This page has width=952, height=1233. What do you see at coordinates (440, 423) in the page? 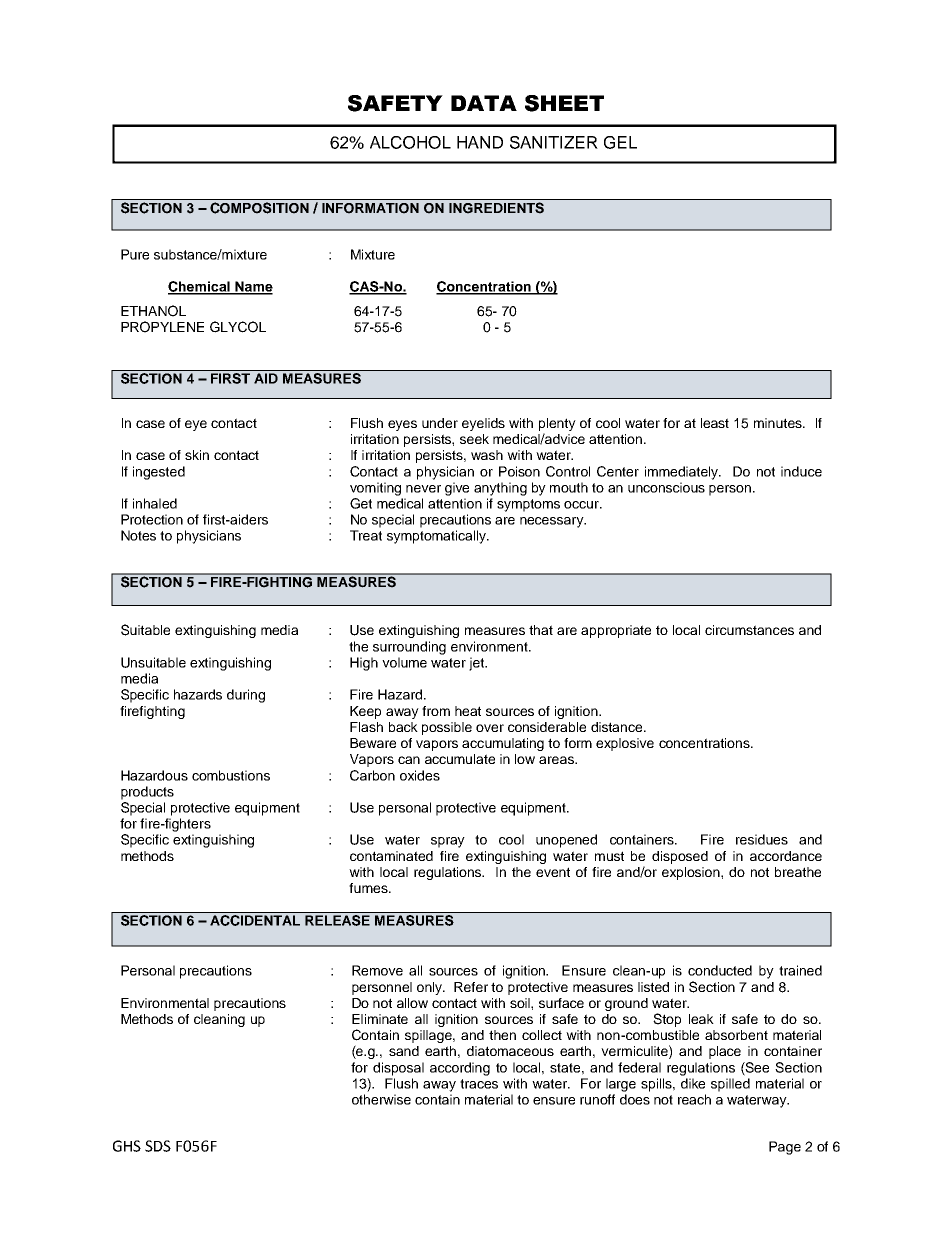
I see `under` at bounding box center [440, 423].
